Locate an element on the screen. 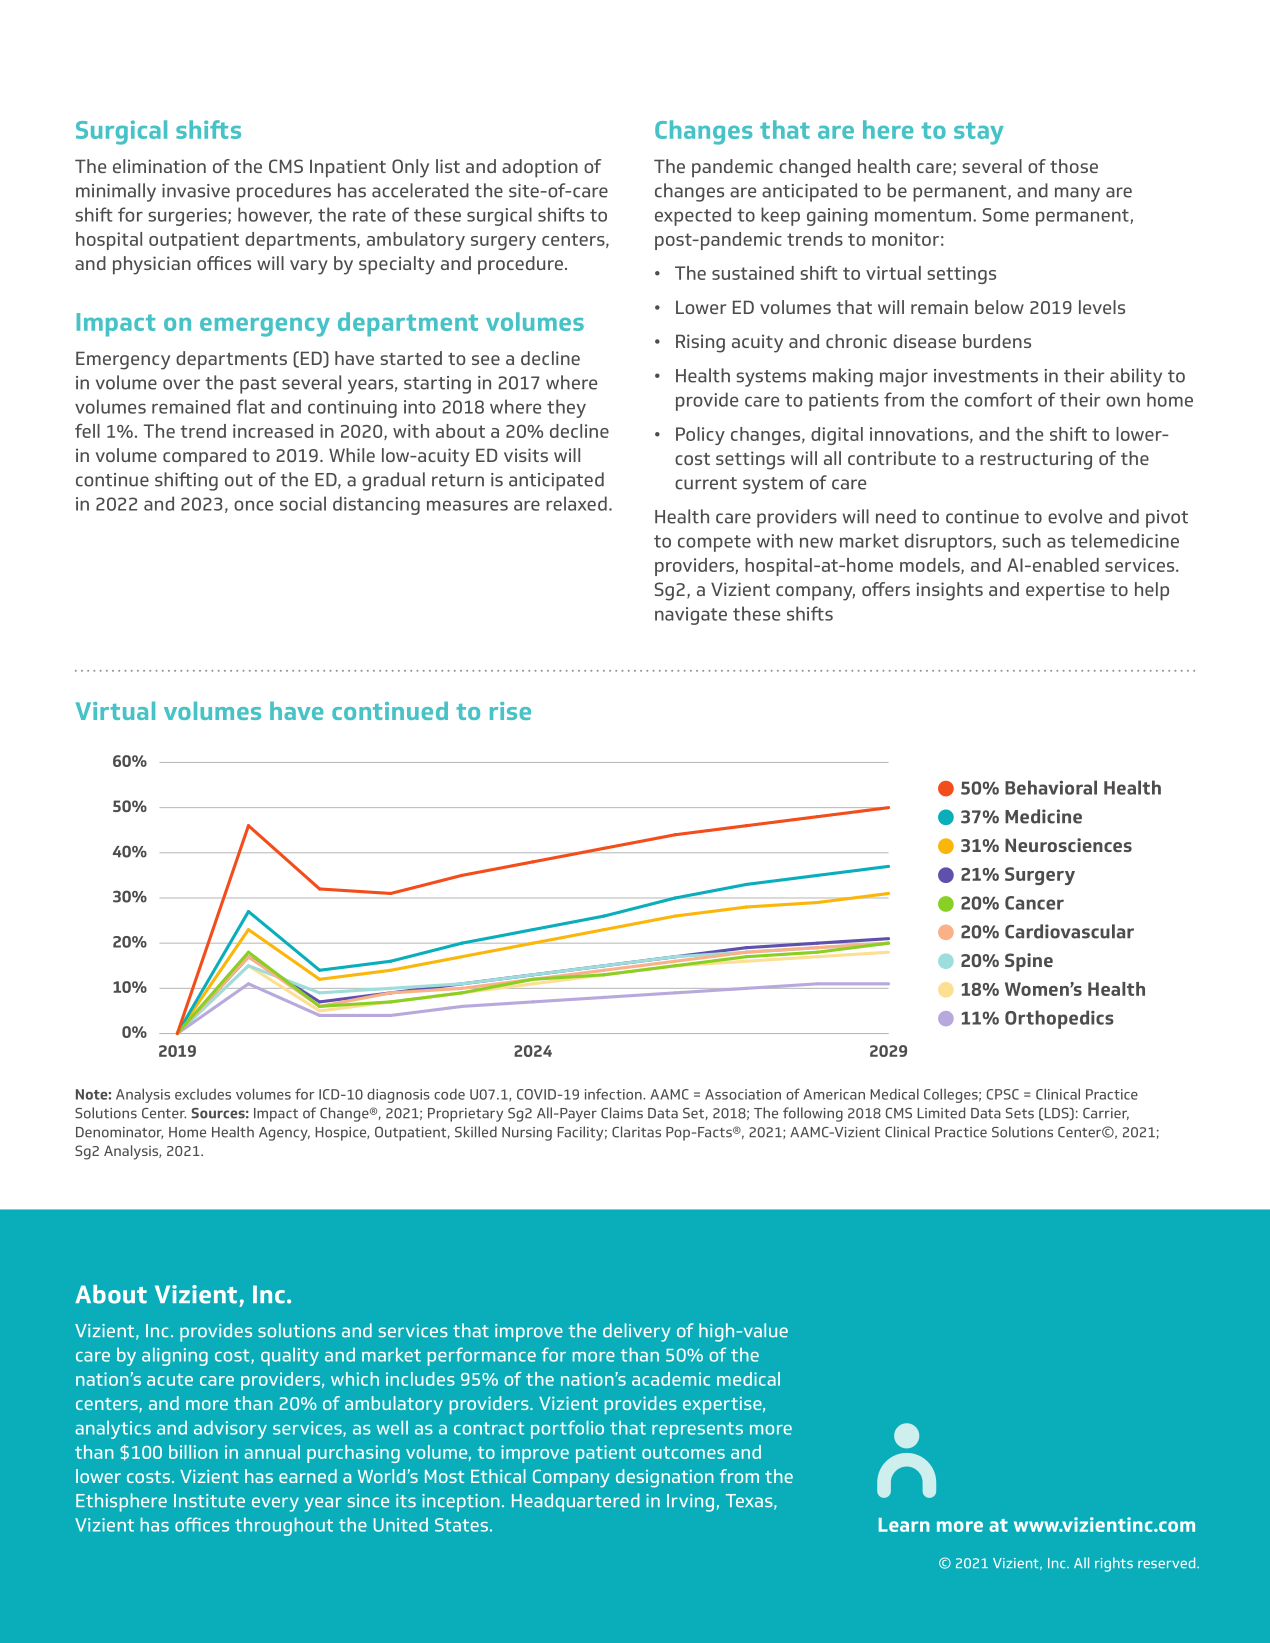 The height and width of the screenshot is (1643, 1270). invasive is located at coordinates (196, 191).
